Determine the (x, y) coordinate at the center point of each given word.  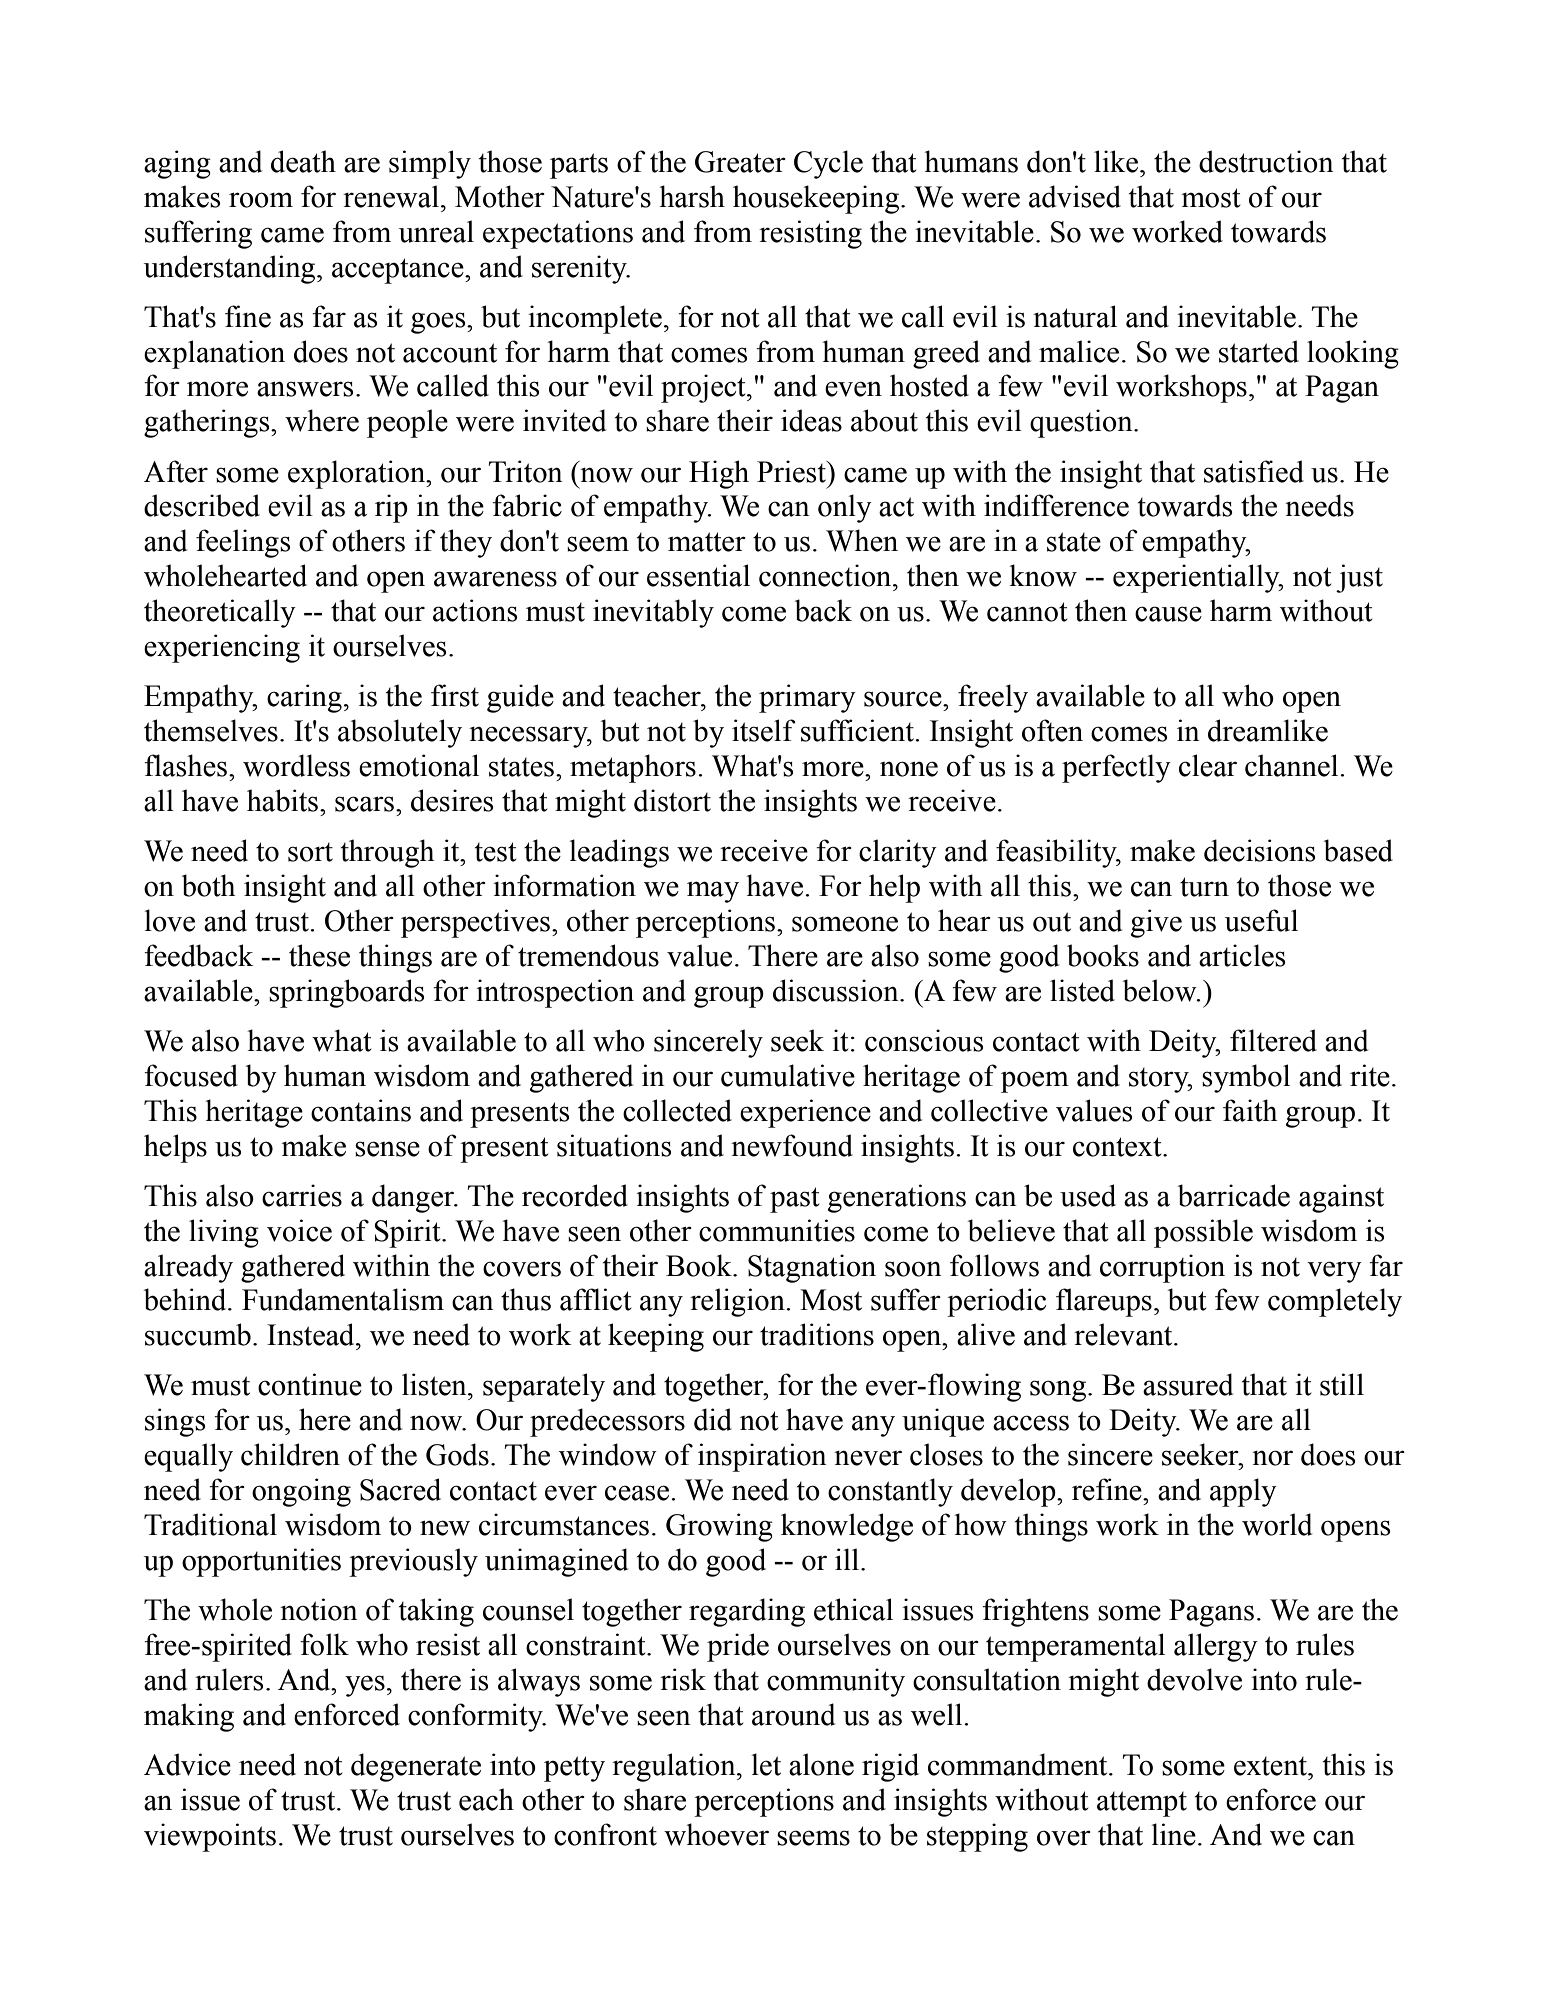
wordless (296, 765)
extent (1272, 1766)
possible (1203, 1233)
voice (299, 1230)
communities (777, 1230)
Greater (740, 162)
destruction (1266, 161)
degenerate (416, 1767)
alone (821, 1764)
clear (1208, 765)
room (261, 200)
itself (764, 730)
